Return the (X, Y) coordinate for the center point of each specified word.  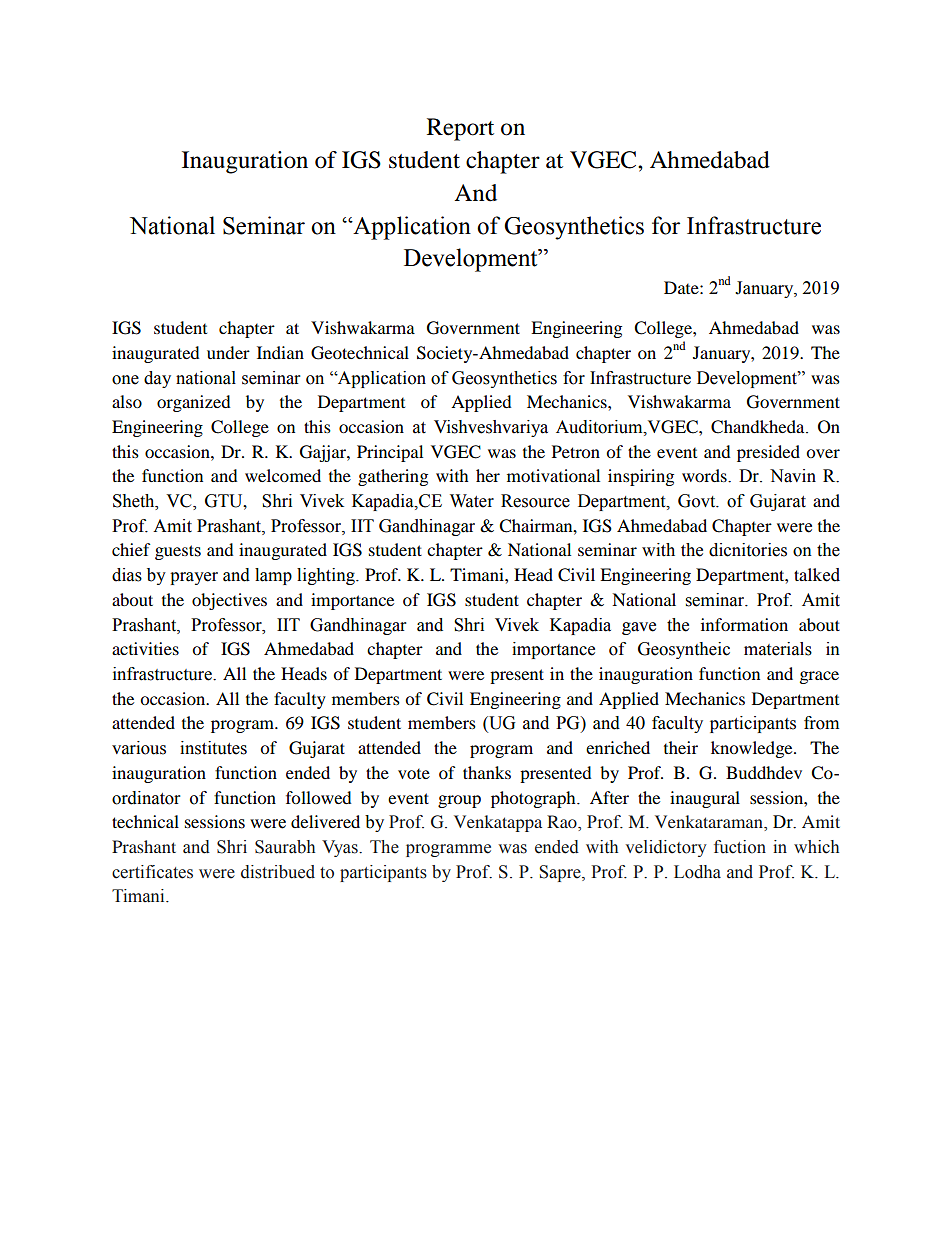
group (459, 801)
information (744, 624)
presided (768, 453)
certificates (152, 872)
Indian (280, 352)
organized (194, 403)
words (705, 475)
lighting (327, 576)
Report (460, 129)
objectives (229, 601)
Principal (390, 453)
